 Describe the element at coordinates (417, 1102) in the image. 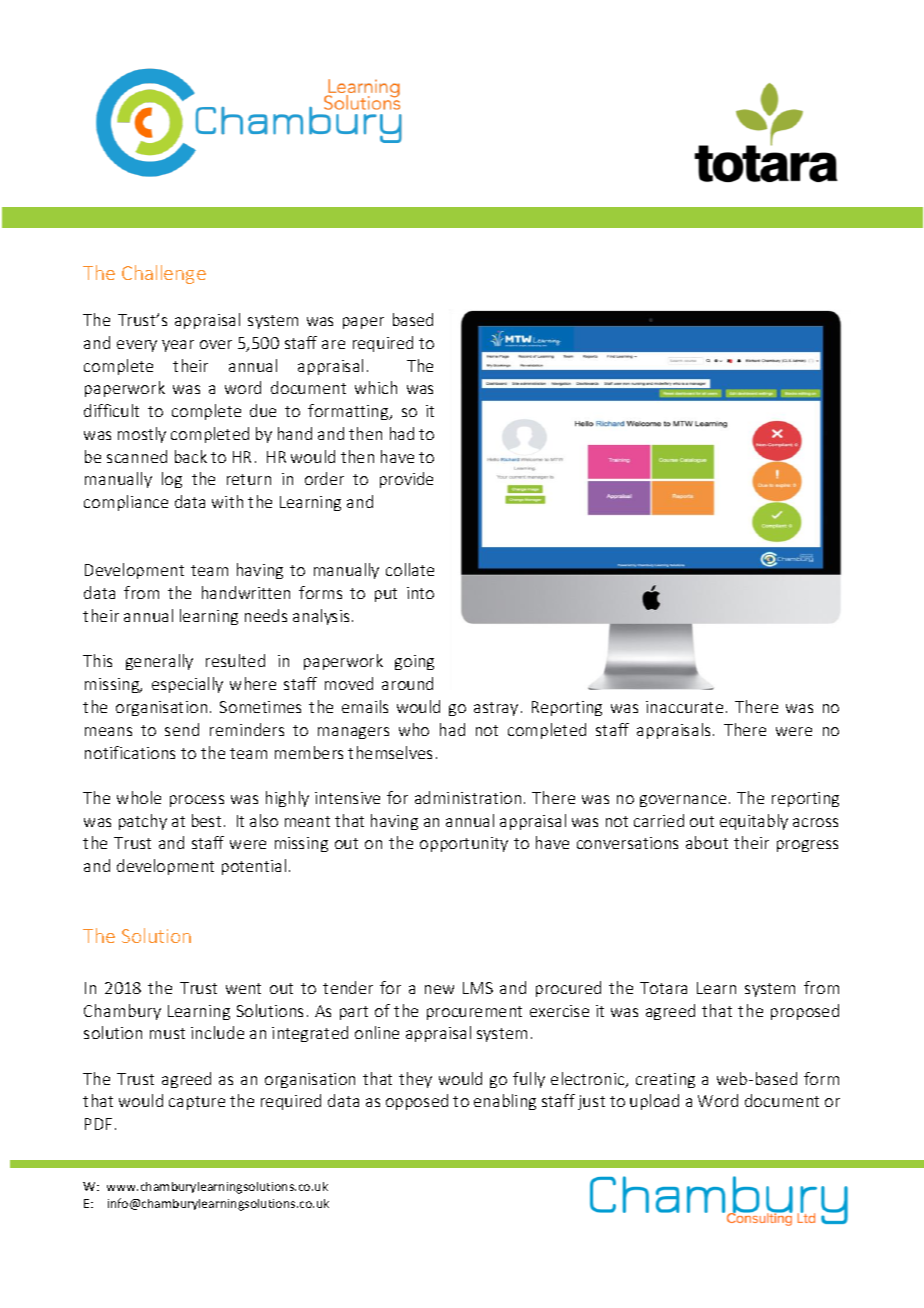

I see `opposed` at that location.
